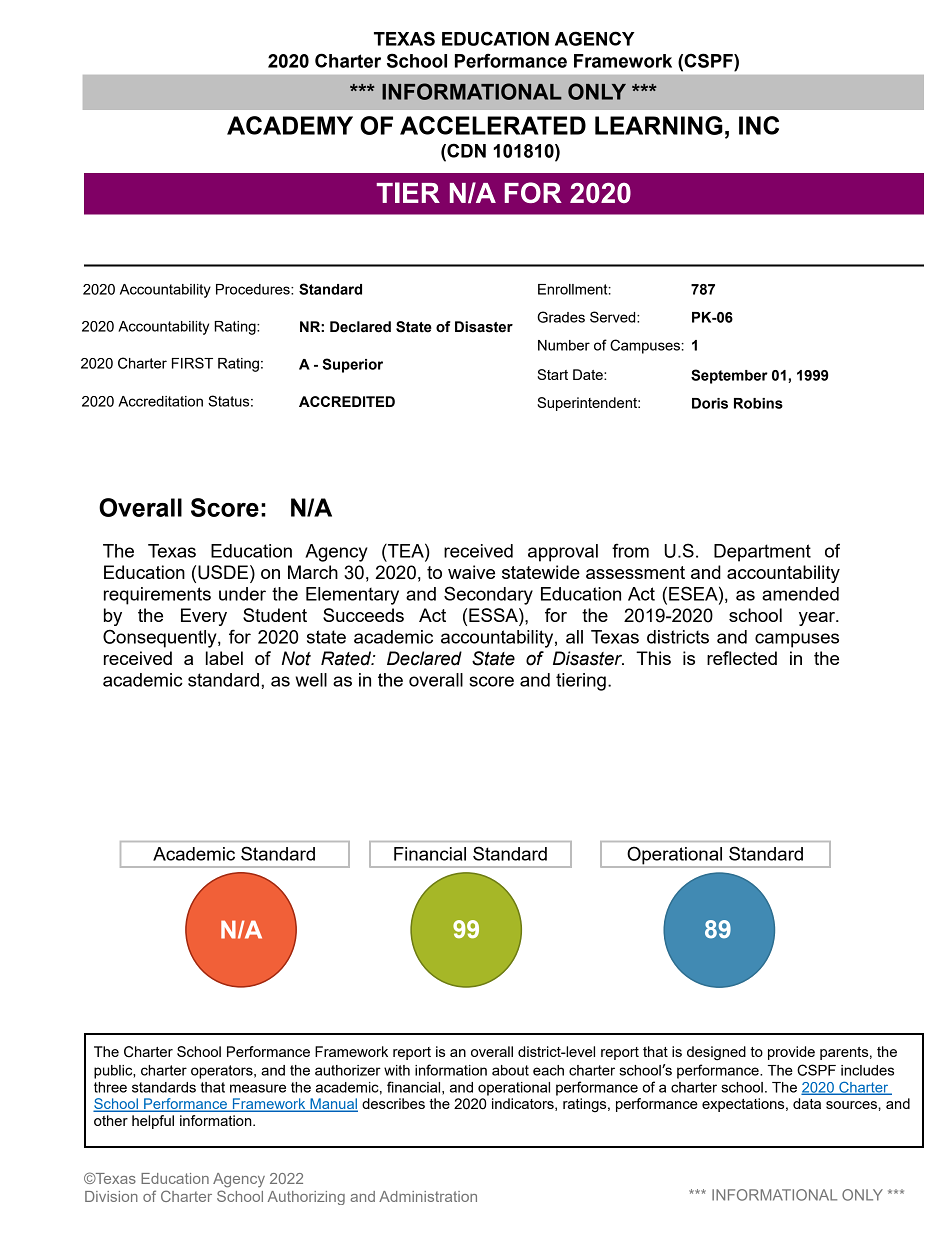 Image resolution: width=952 pixels, height=1233 pixels. Describe the element at coordinates (742, 658) in the screenshot. I see `reflected` at that location.
